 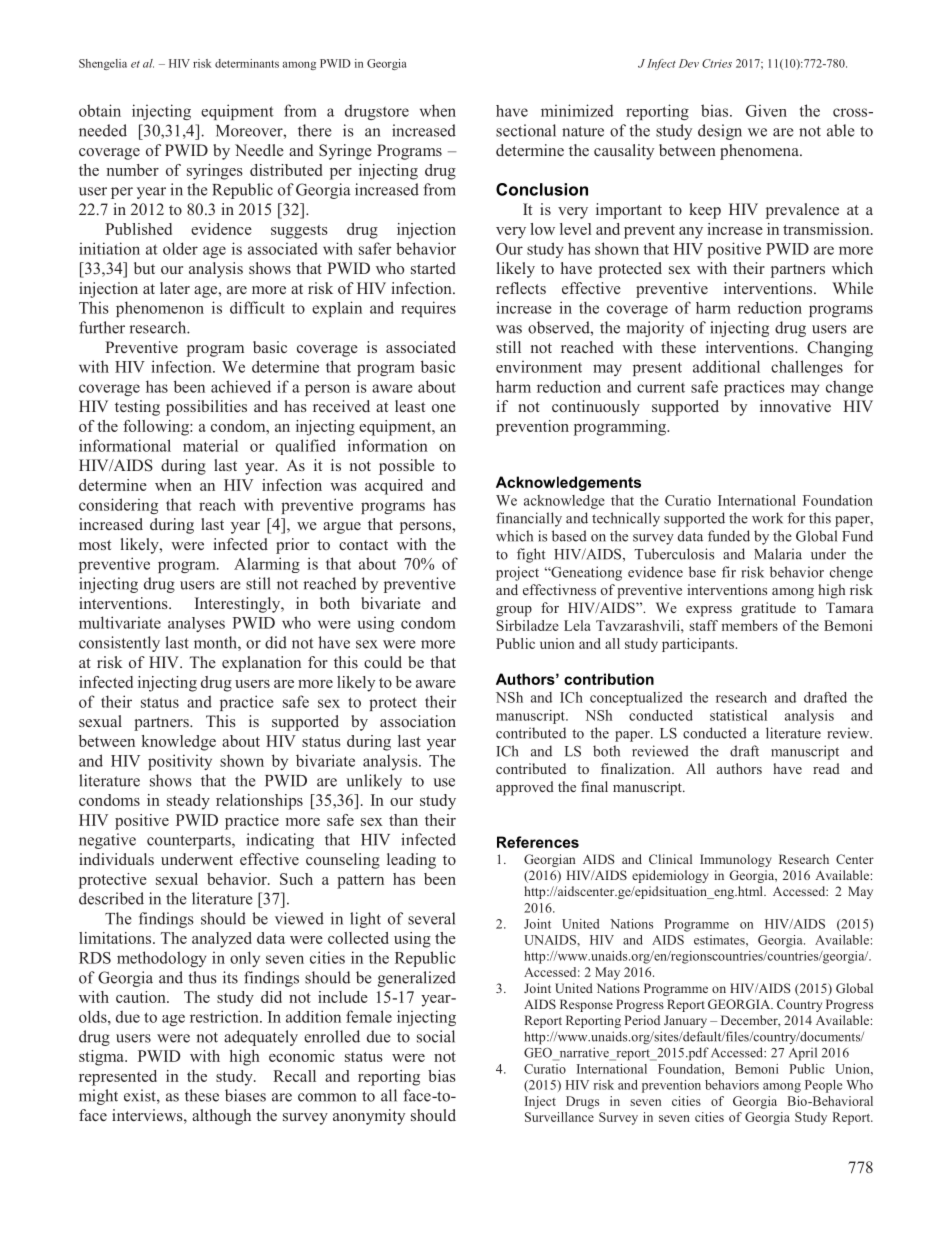 I want to click on analyses, so click(x=196, y=624).
